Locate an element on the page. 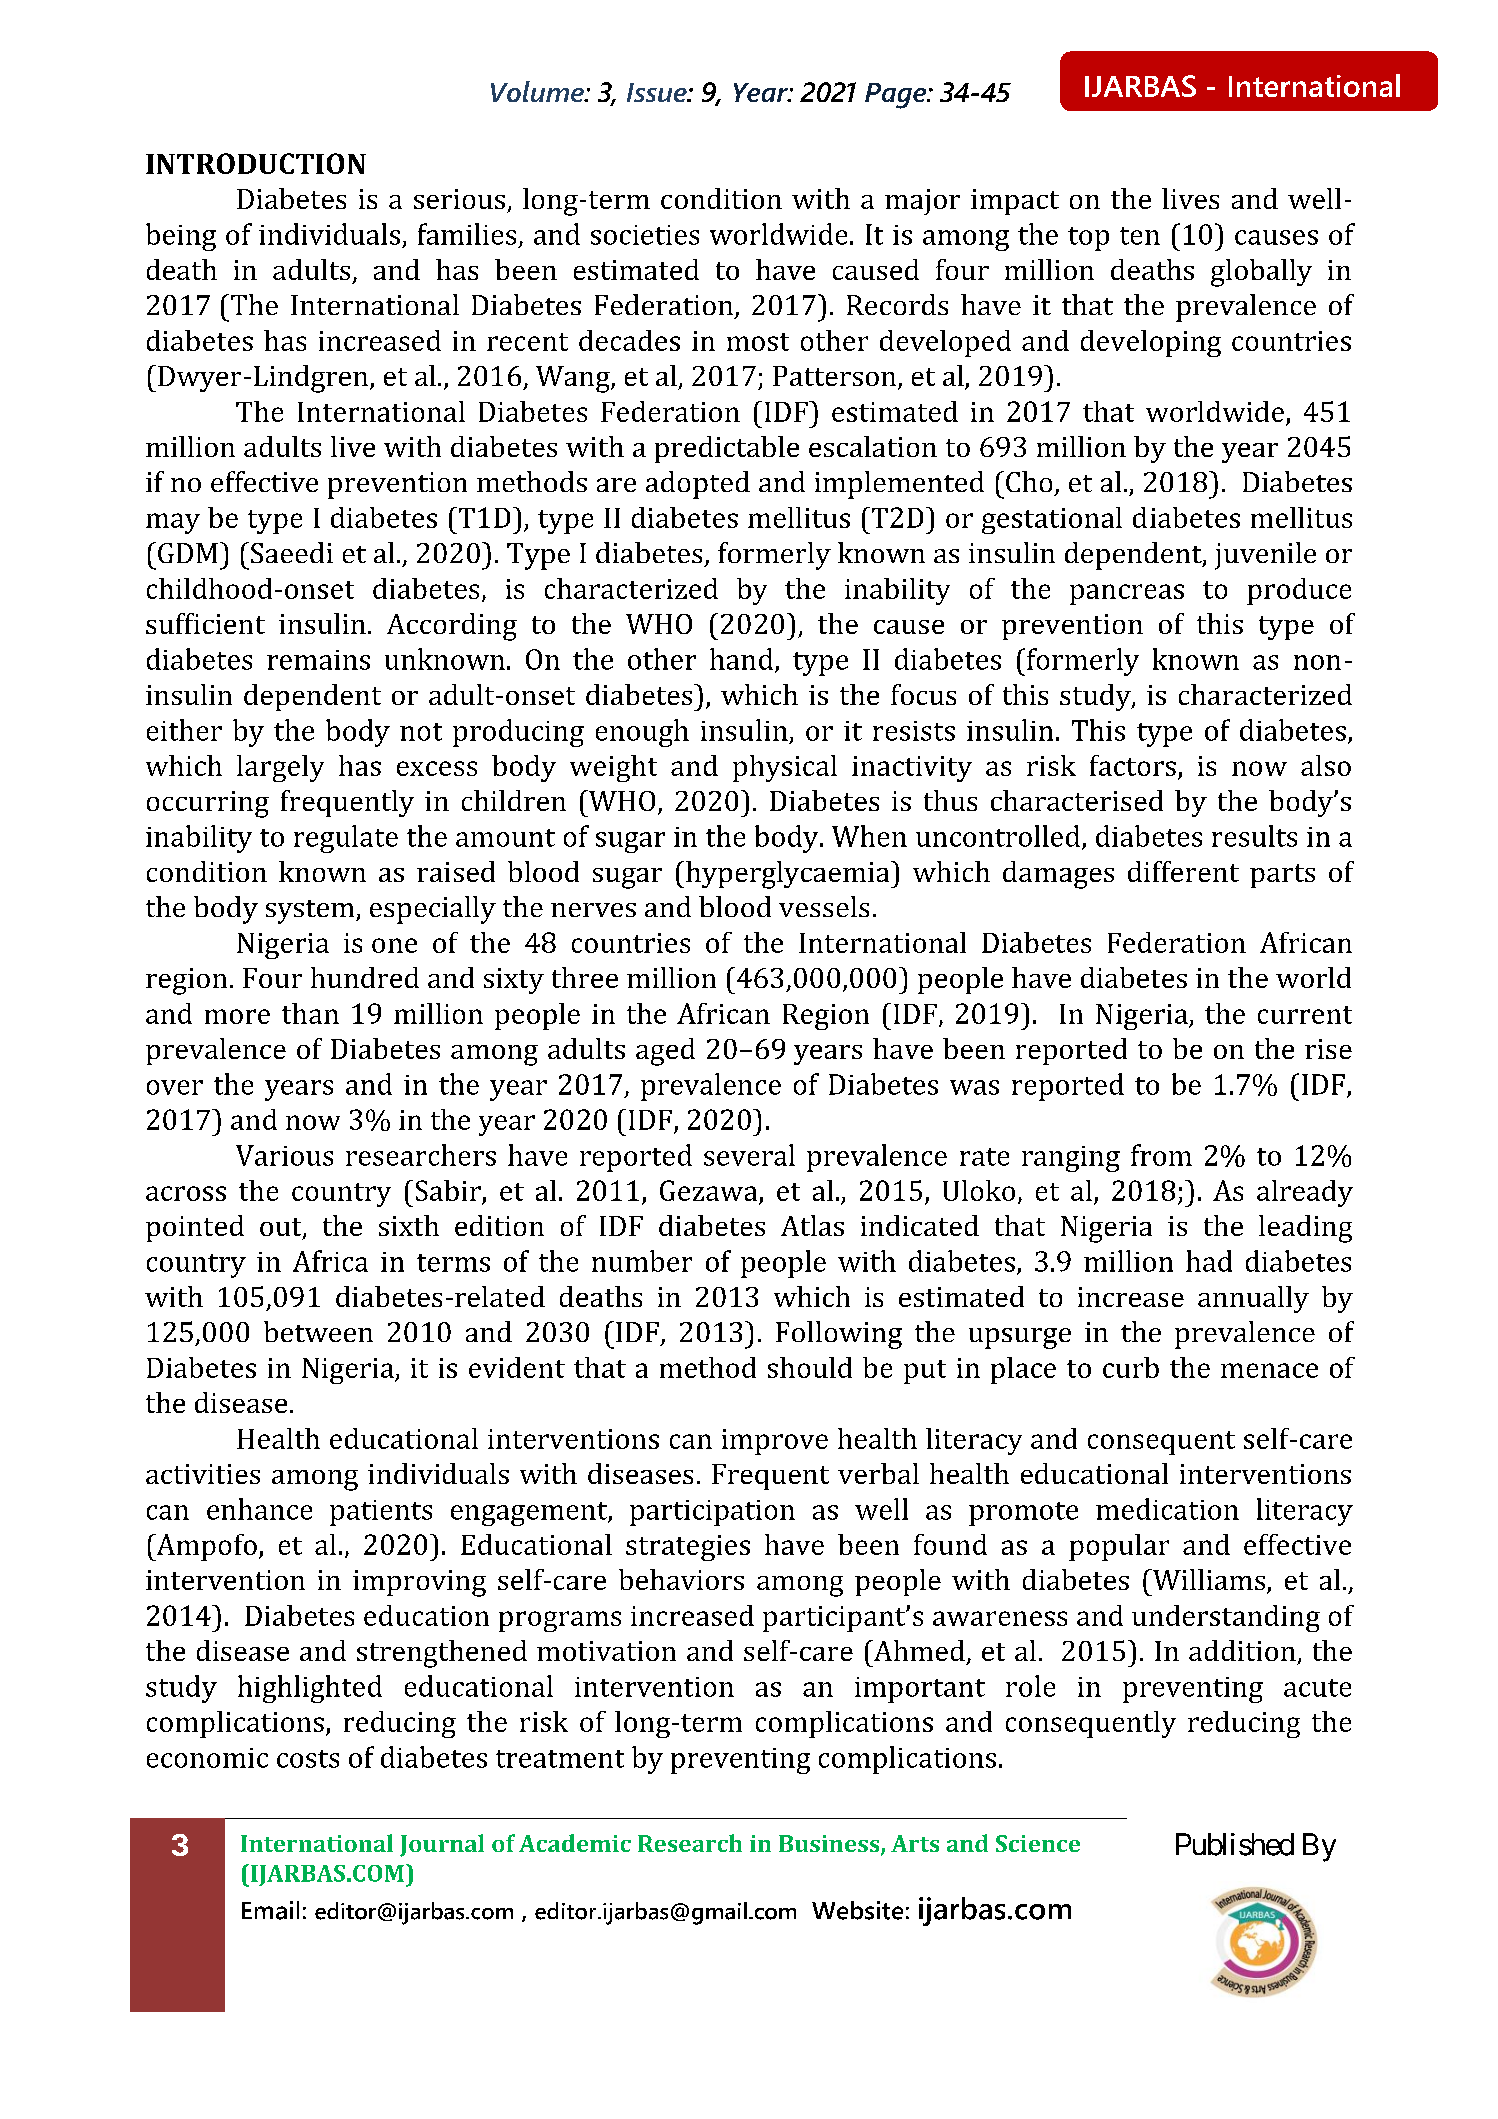 This image has width=1498, height=2119. ten is located at coordinates (1140, 236).
